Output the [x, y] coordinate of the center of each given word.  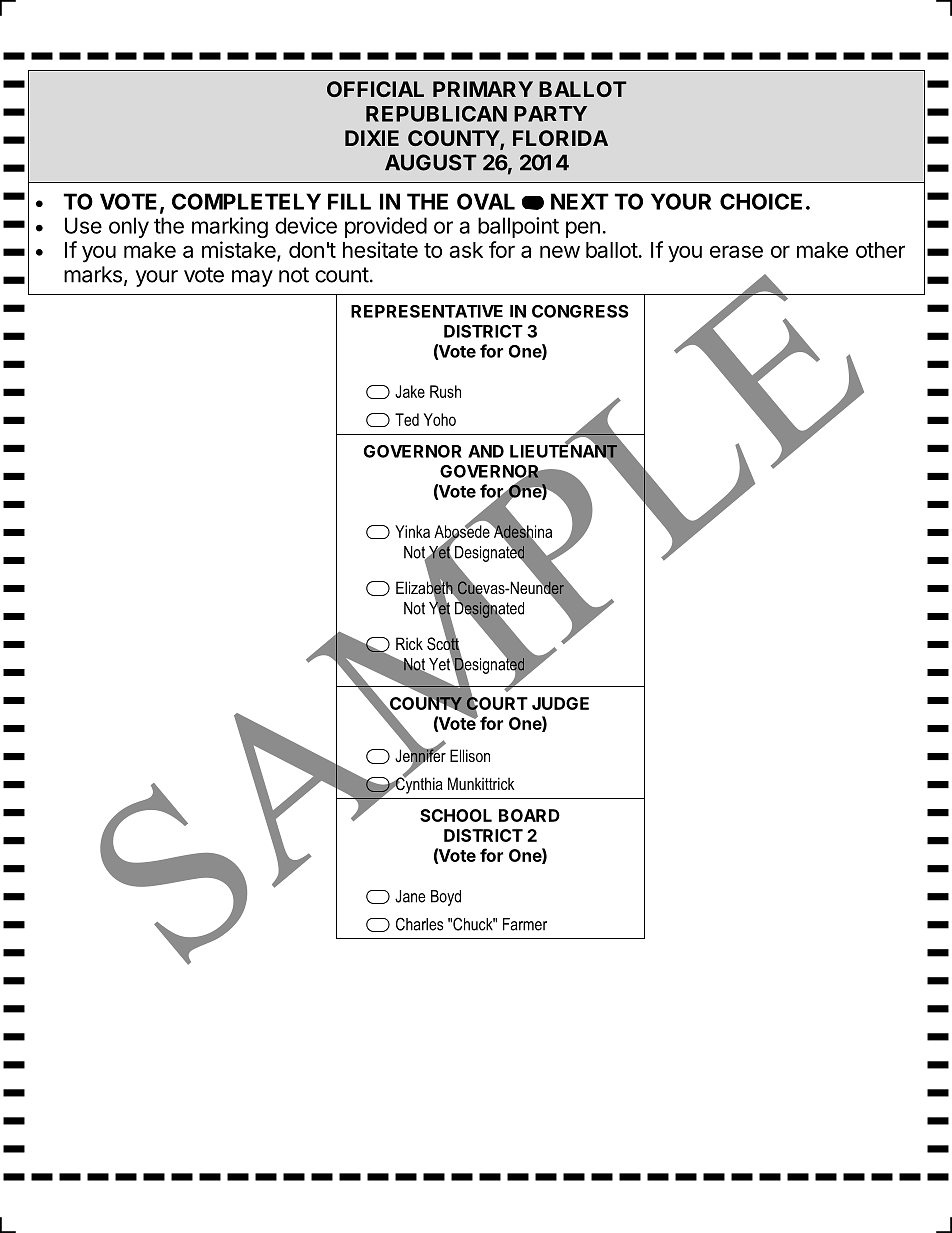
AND [486, 451]
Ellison [470, 755]
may [252, 278]
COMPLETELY [246, 201]
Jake [410, 391]
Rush [445, 391]
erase [736, 251]
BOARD [529, 815]
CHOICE [761, 201]
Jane [410, 896]
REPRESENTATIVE [427, 311]
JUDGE [560, 703]
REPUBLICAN [436, 114]
